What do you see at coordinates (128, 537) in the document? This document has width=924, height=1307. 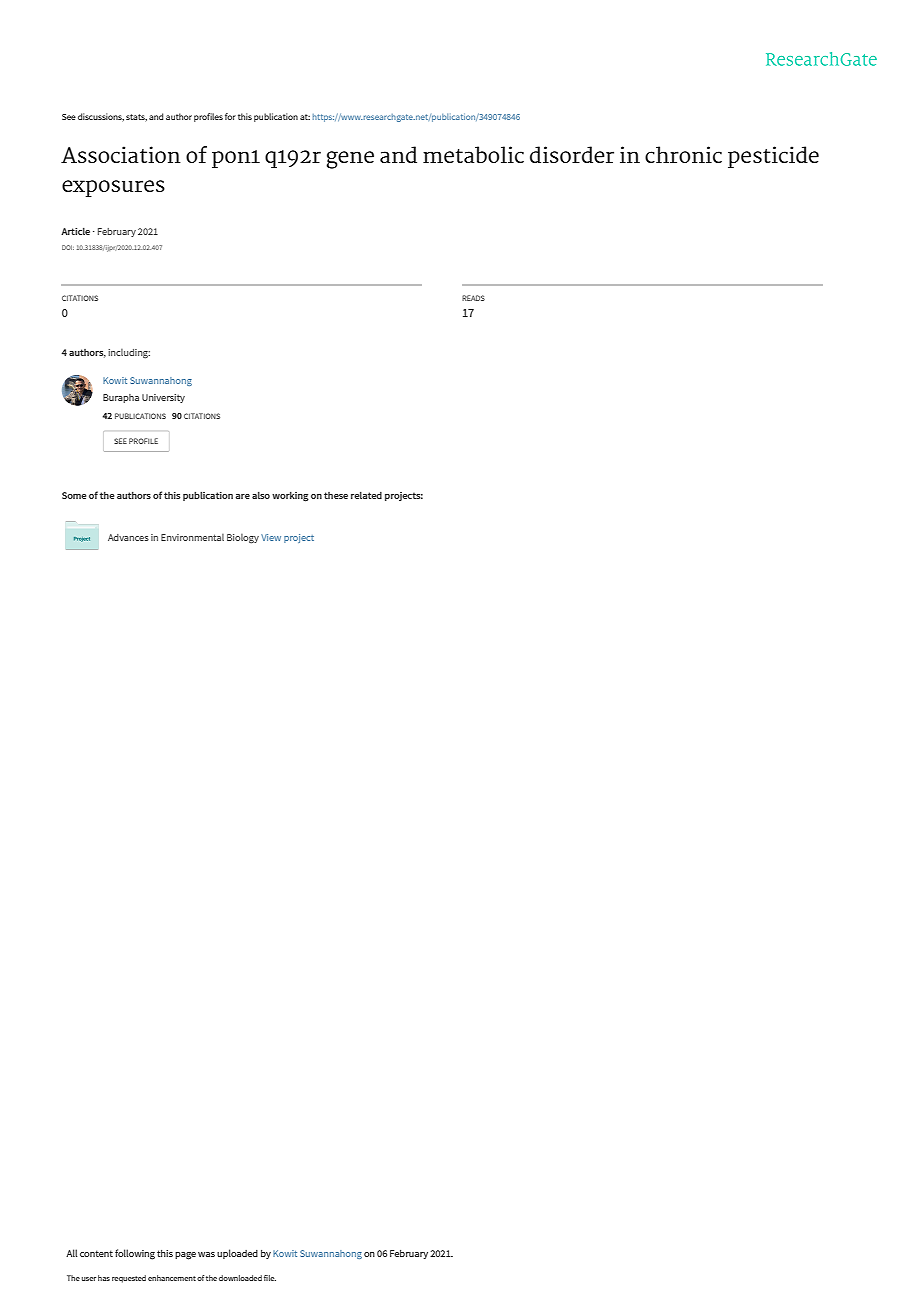 I see `Advances` at bounding box center [128, 537].
